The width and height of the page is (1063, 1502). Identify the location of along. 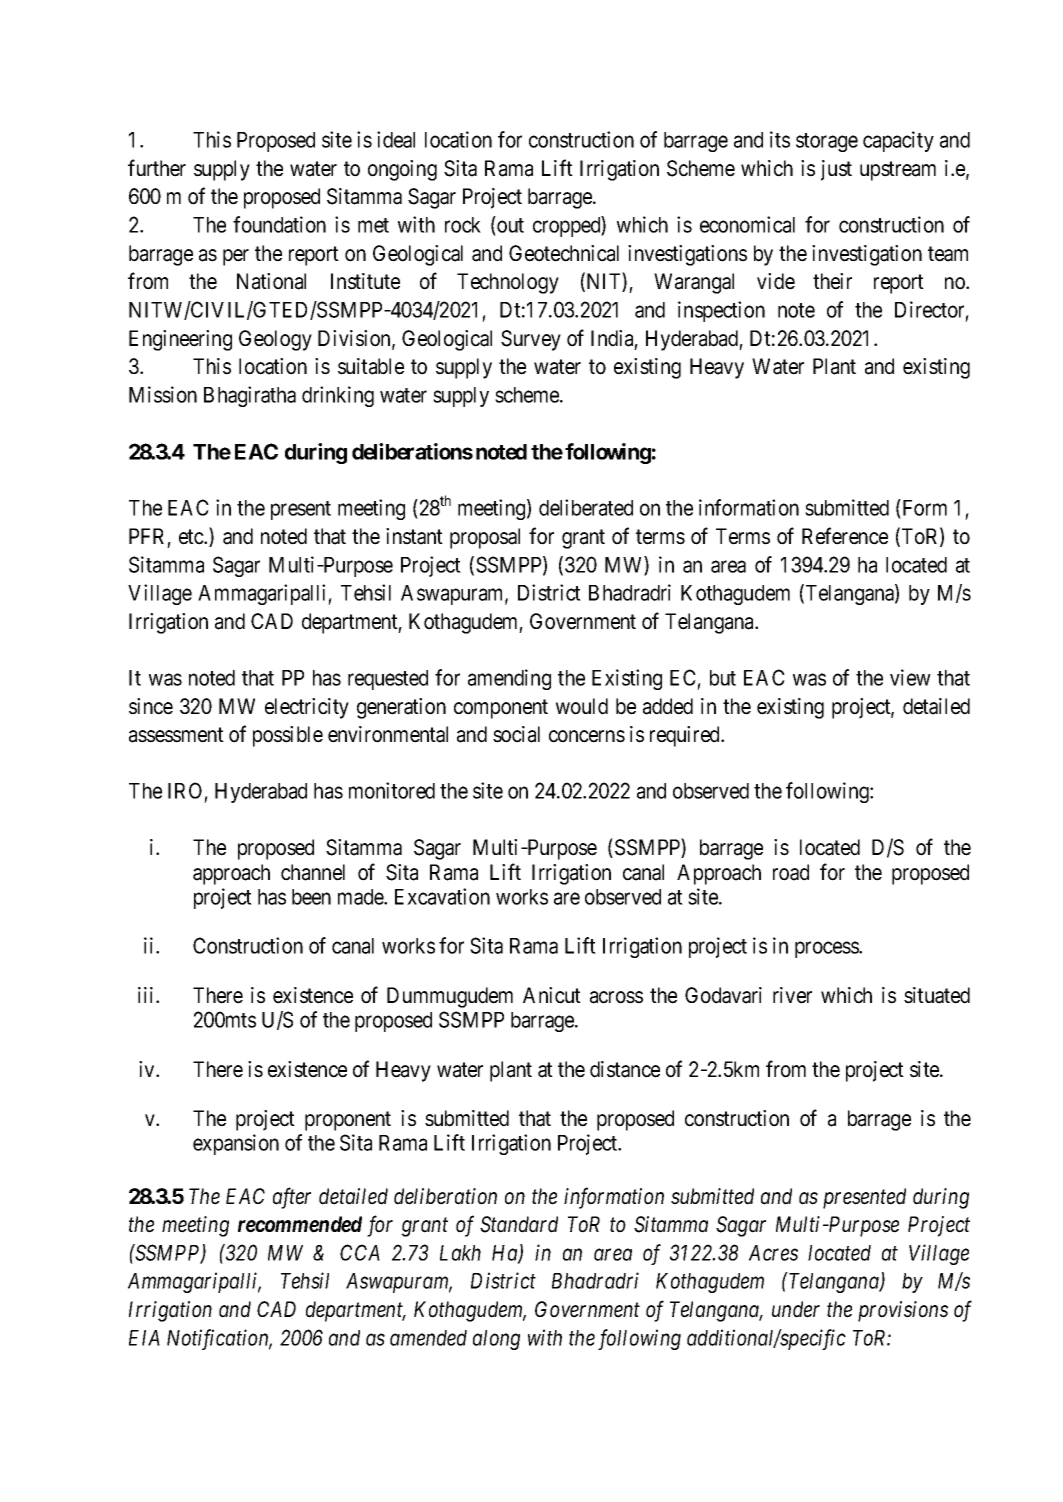
(496, 1340).
